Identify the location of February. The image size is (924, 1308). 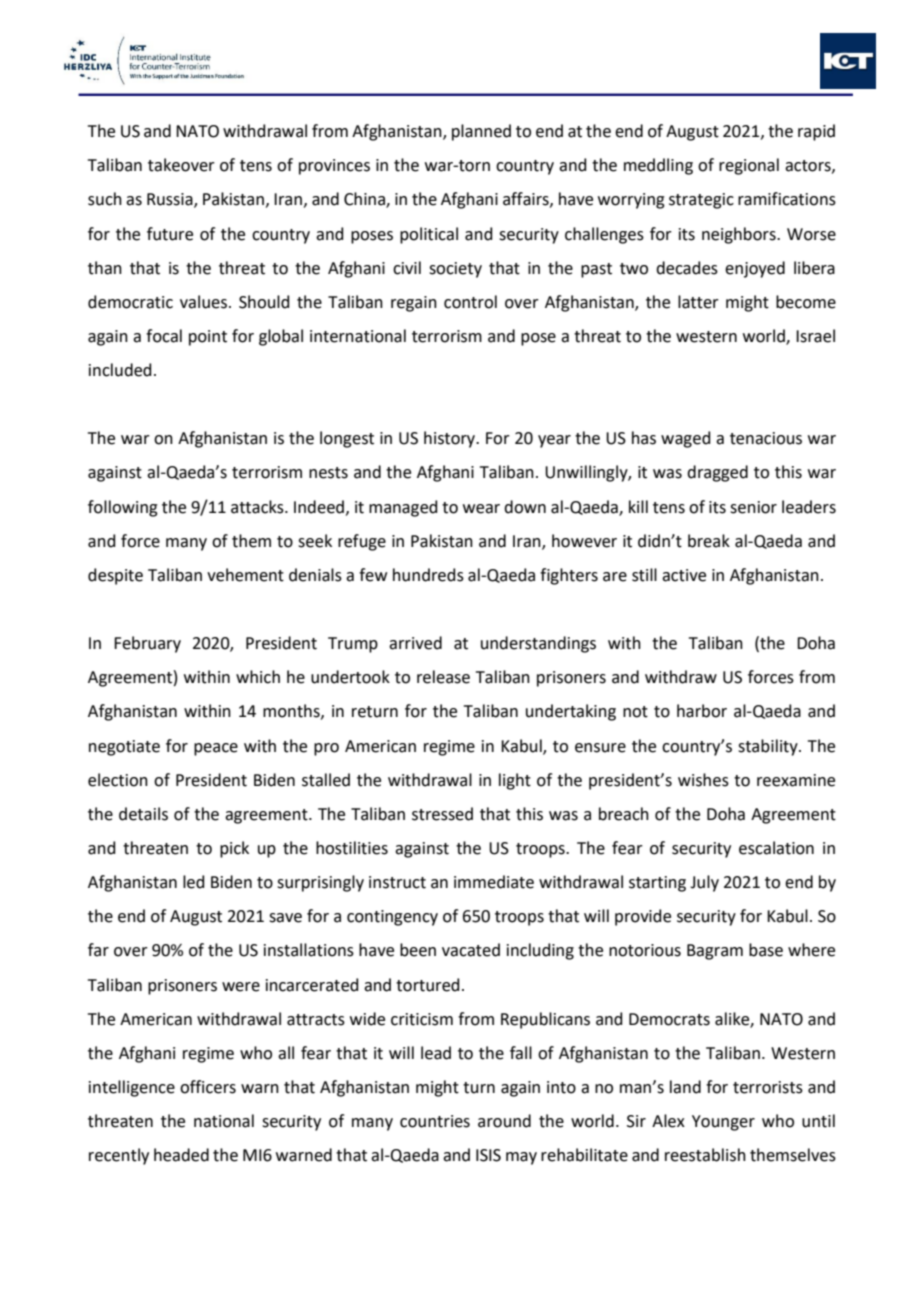
(147, 644).
